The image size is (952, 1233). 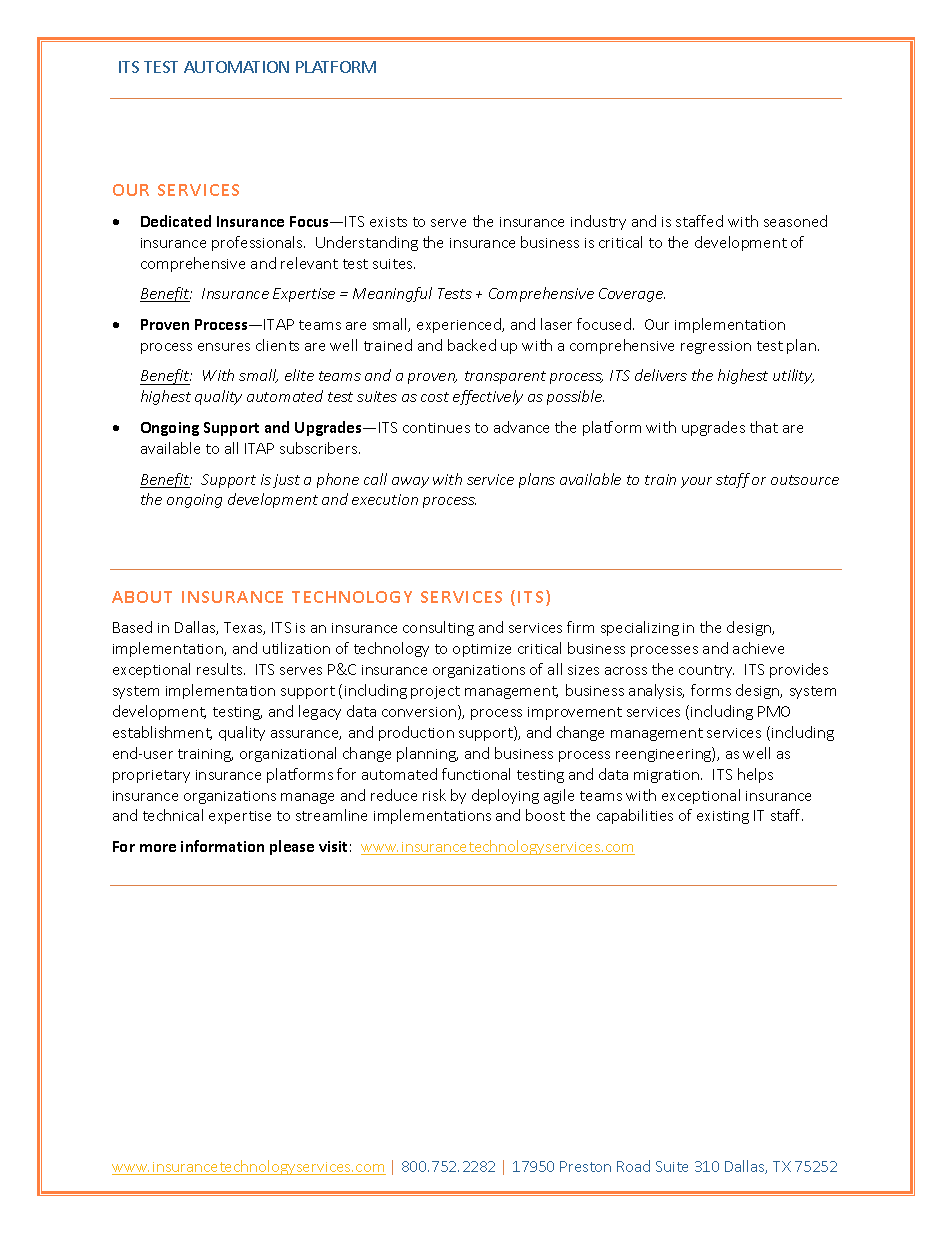 What do you see at coordinates (795, 221) in the document?
I see `seasoned` at bounding box center [795, 221].
